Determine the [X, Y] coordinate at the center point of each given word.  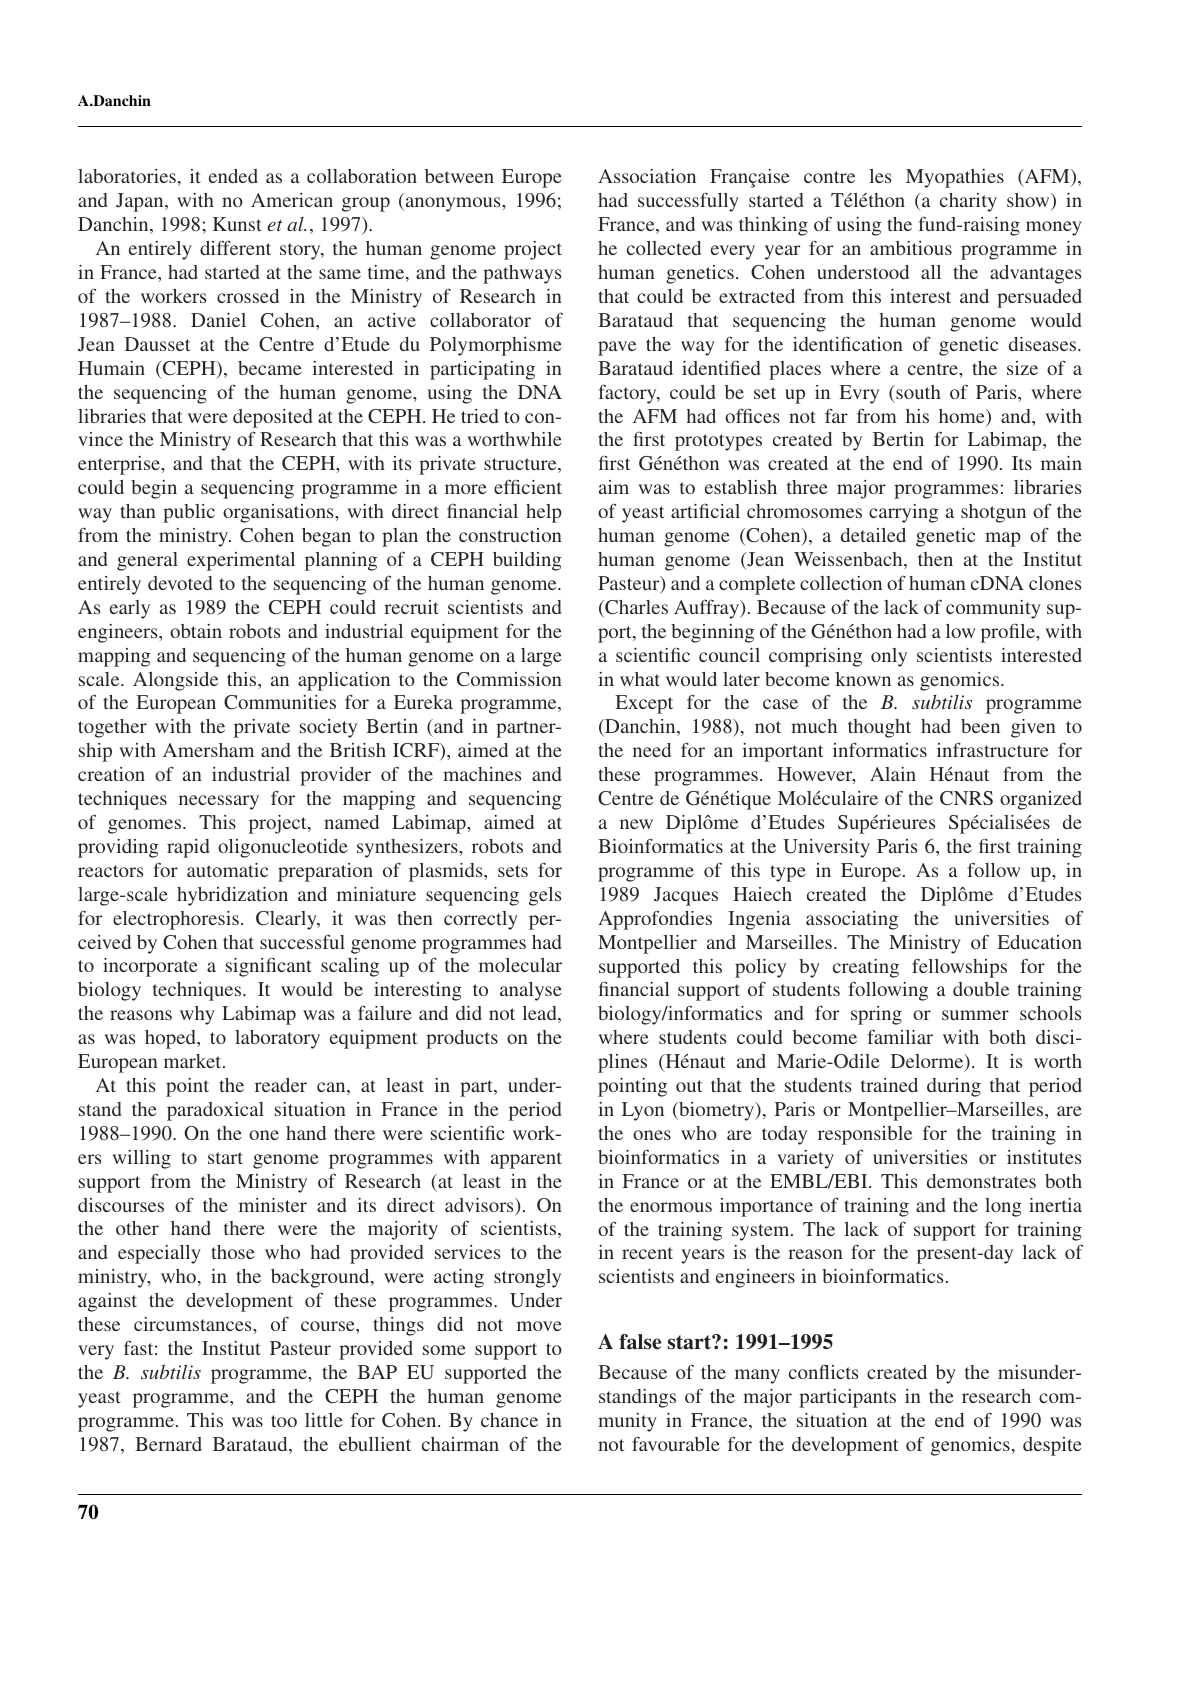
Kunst [237, 224]
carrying [903, 513]
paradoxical [215, 1111]
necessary [219, 802]
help [544, 513]
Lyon [643, 1111]
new [636, 824]
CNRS [966, 798]
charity [968, 202]
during [954, 1087]
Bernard [168, 1444]
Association [647, 176]
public [189, 513]
